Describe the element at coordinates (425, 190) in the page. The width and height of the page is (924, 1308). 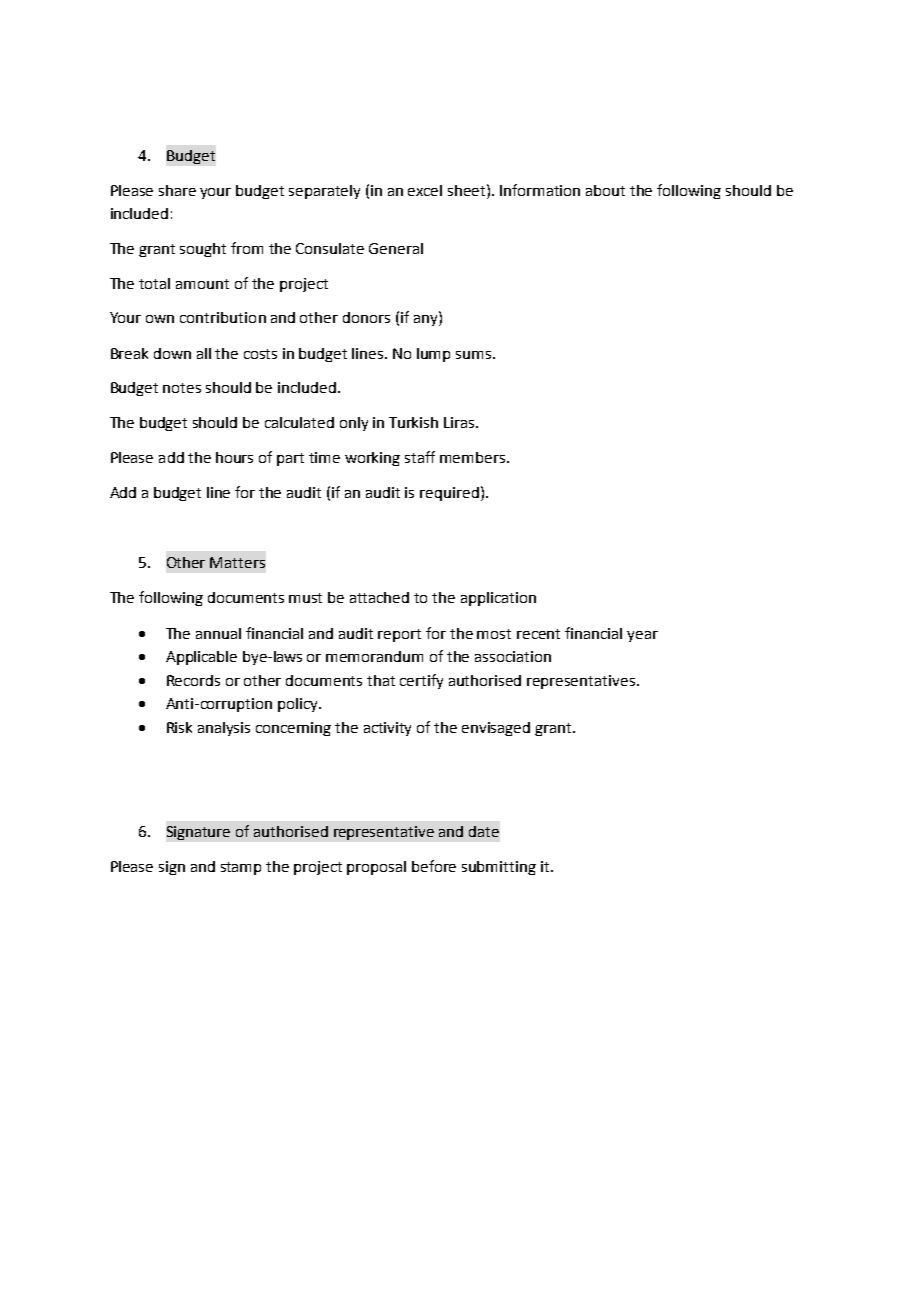
I see `excel` at that location.
